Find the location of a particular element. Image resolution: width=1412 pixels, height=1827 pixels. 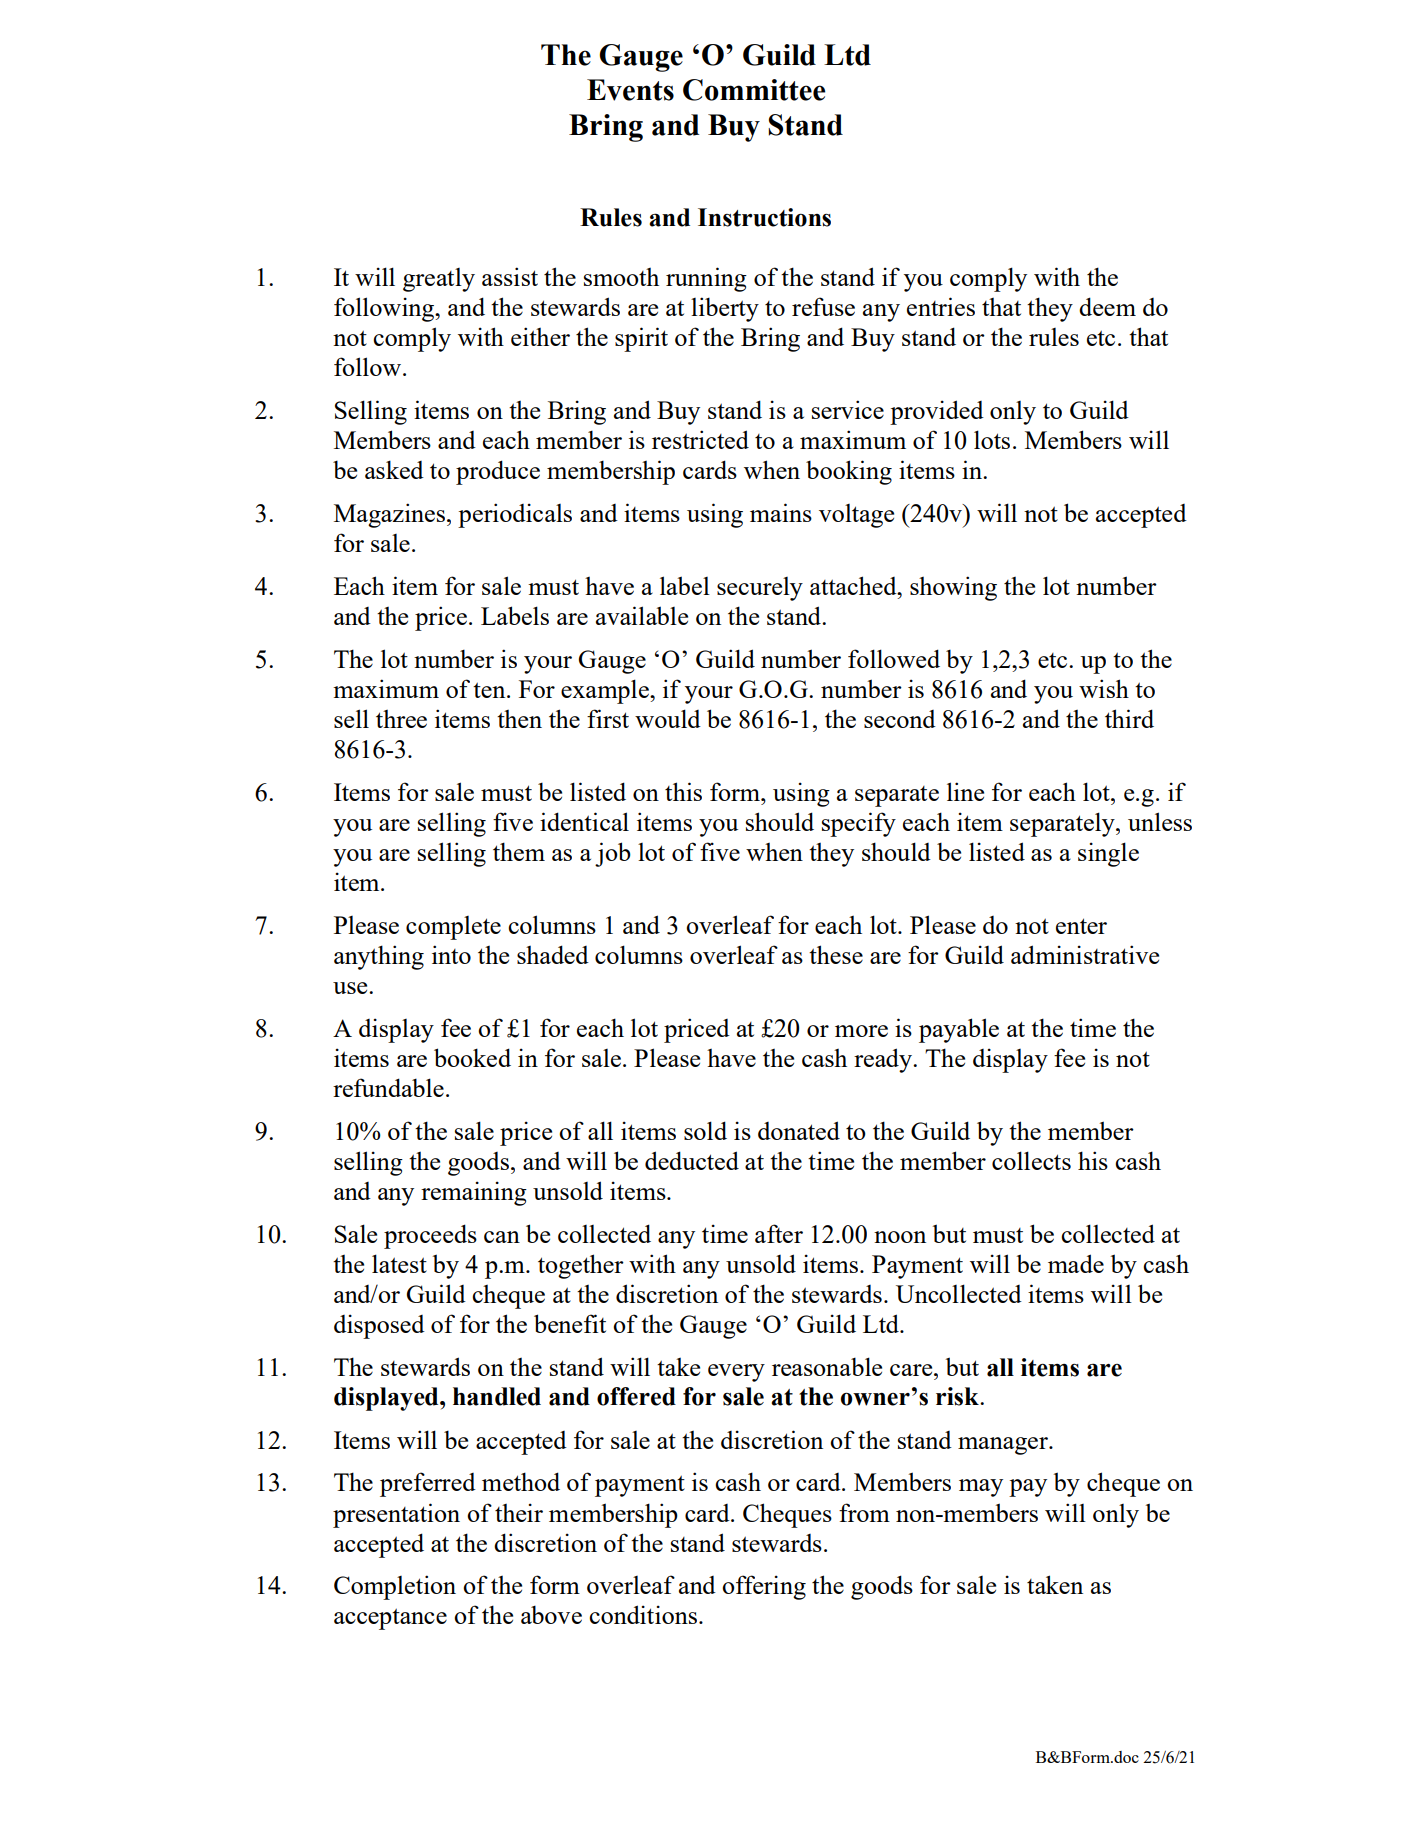

their is located at coordinates (519, 1512).
